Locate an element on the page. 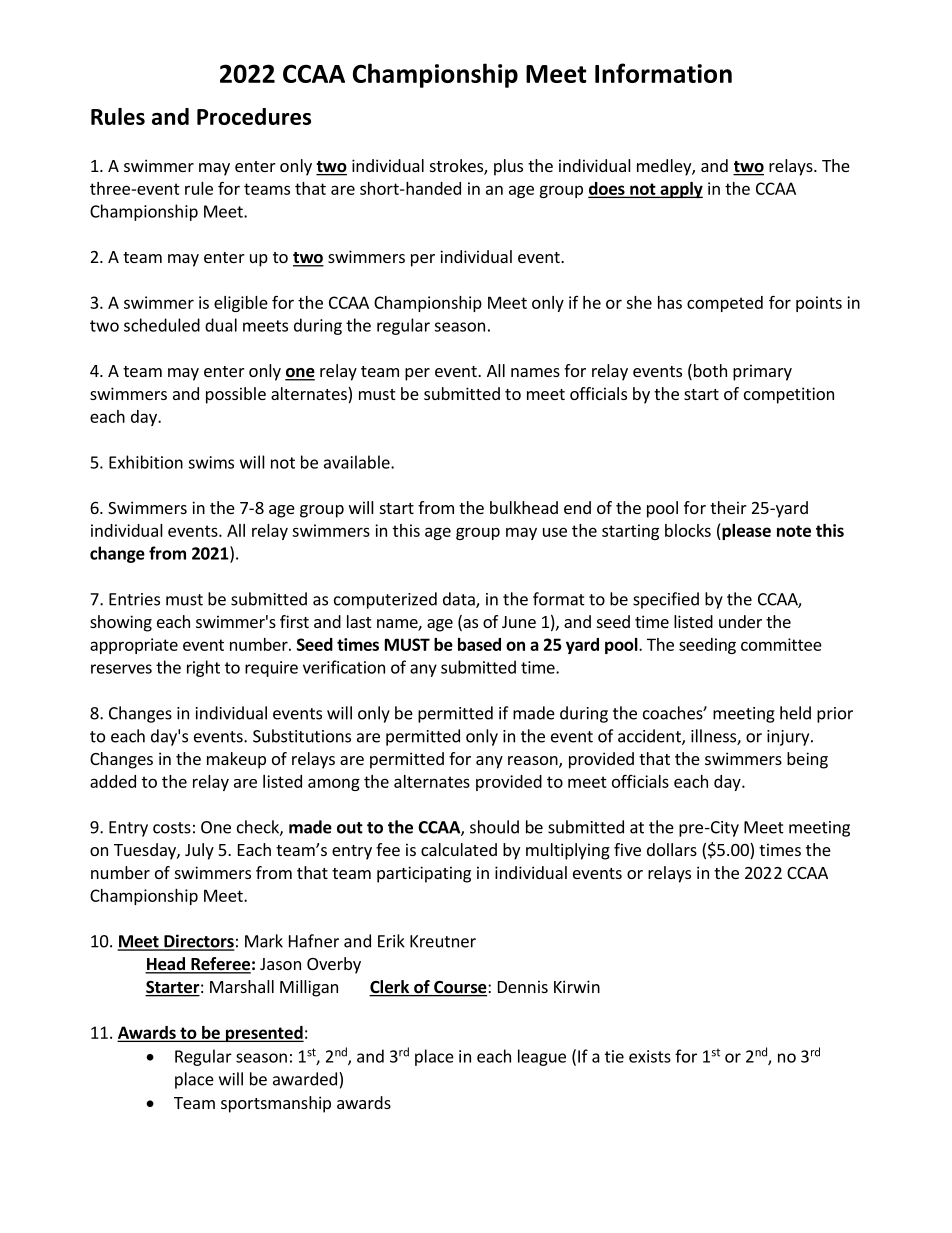  strokes is located at coordinates (457, 167).
